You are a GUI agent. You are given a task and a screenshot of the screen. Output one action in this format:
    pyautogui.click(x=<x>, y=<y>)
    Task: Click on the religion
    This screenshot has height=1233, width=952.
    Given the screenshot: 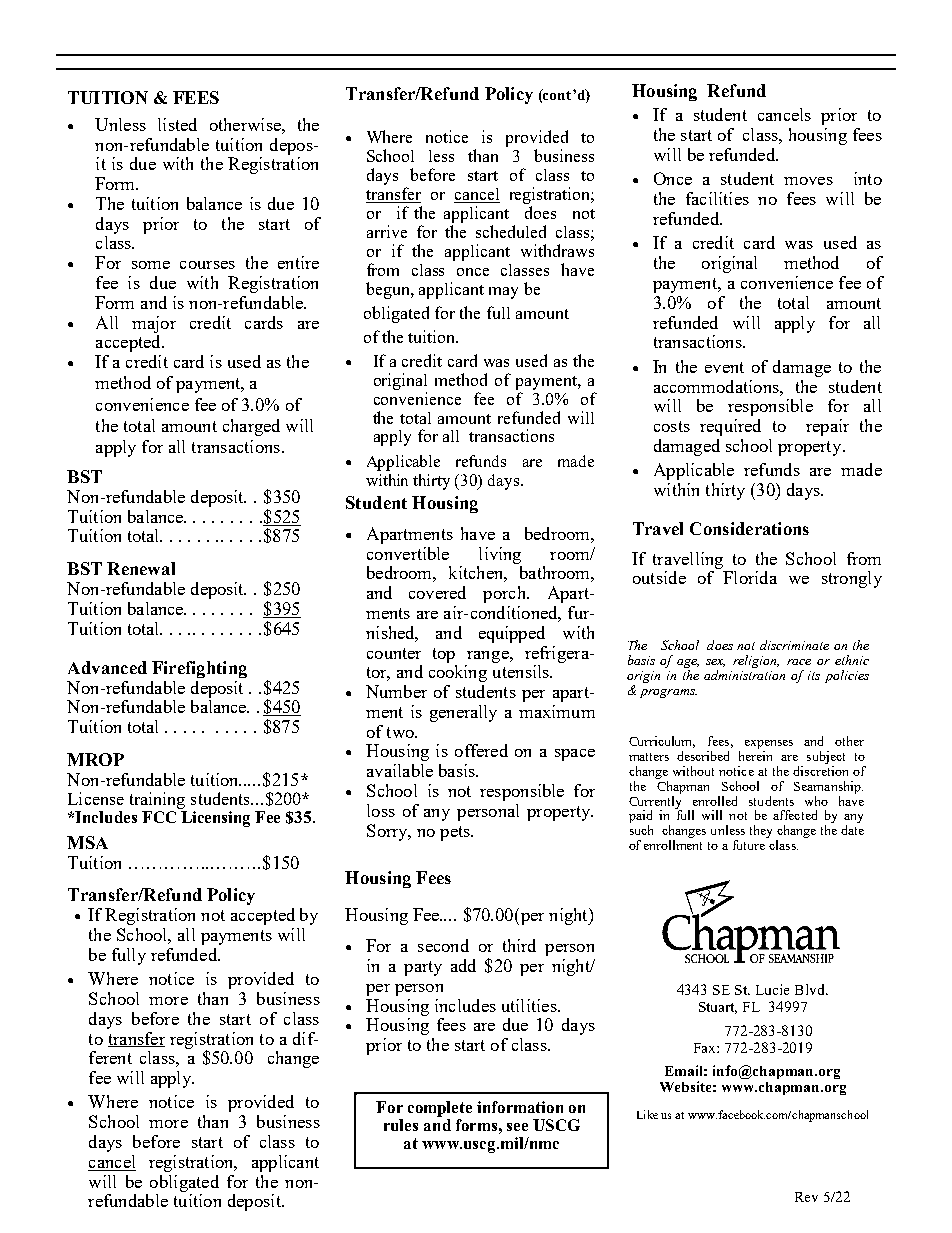 What is the action you would take?
    pyautogui.click(x=756, y=661)
